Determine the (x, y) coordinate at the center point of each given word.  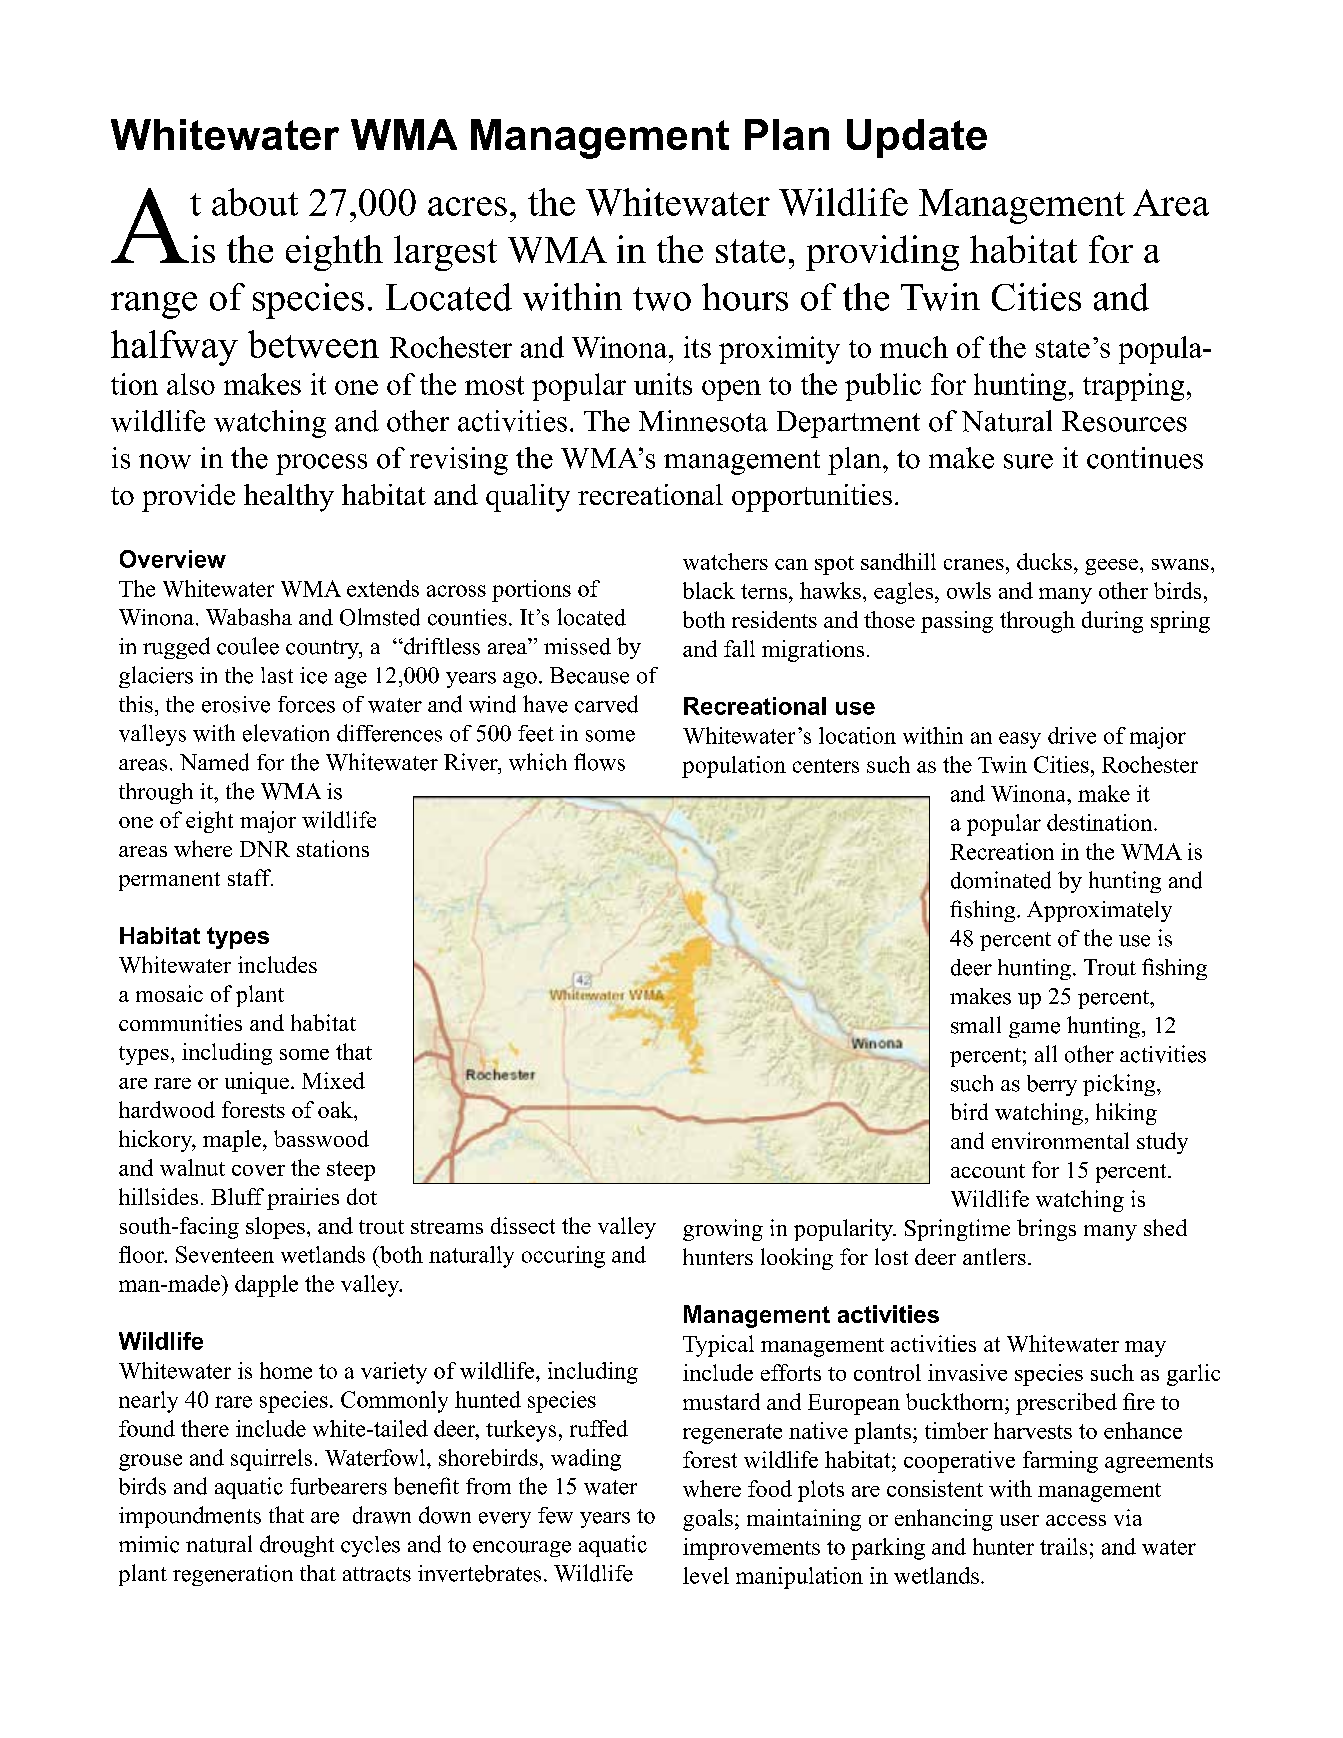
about (255, 202)
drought (297, 1546)
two (662, 299)
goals (708, 1520)
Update (917, 138)
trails (1063, 1546)
